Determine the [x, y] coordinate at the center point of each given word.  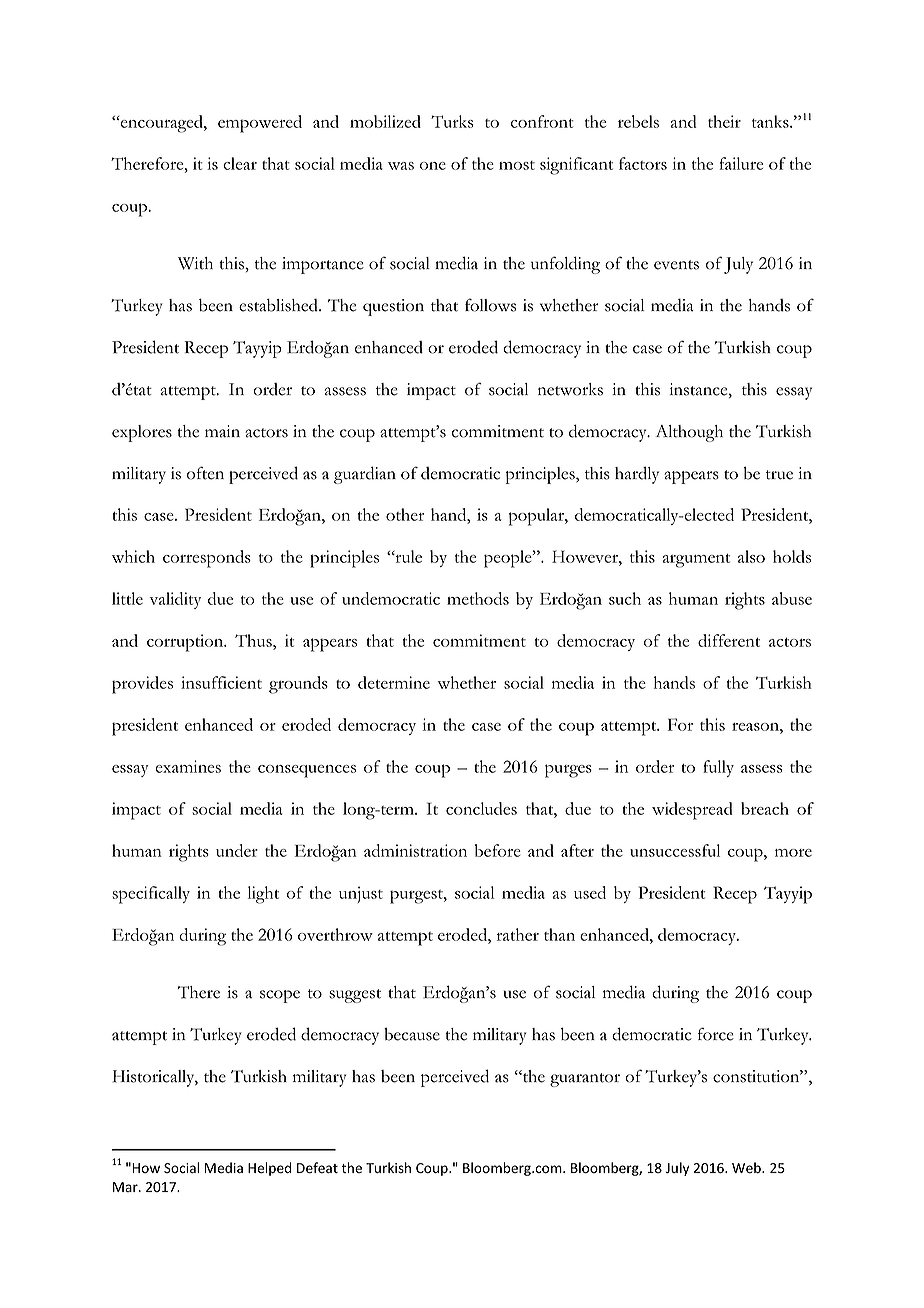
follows [490, 305]
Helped [269, 1169]
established [279, 305]
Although [689, 433]
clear [240, 163]
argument [696, 561]
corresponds [207, 559]
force [716, 1034]
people [509, 559]
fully [718, 768]
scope [280, 996]
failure [741, 163]
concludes [481, 808]
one [433, 166]
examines [188, 766]
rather [518, 934]
